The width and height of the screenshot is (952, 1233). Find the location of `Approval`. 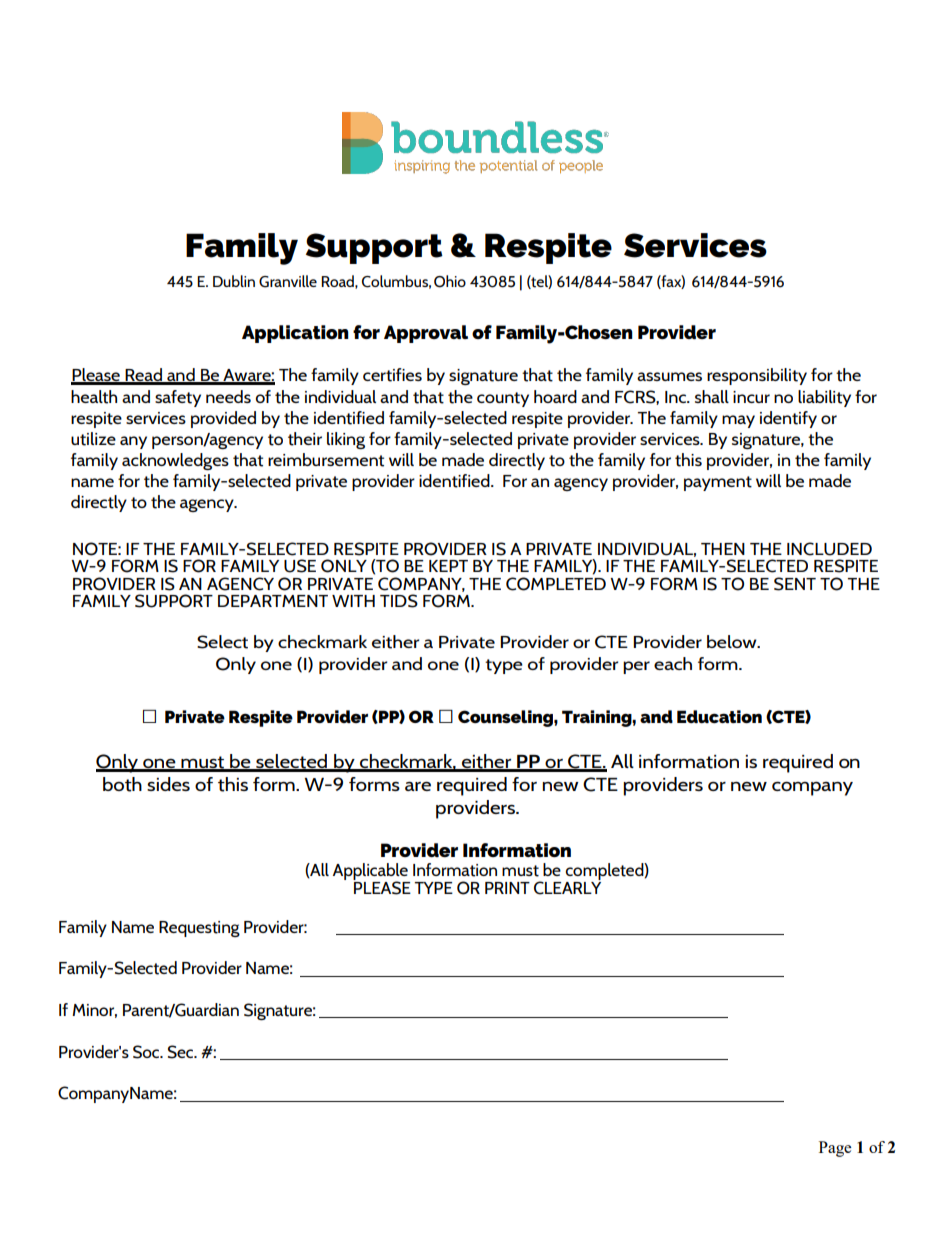

Approval is located at coordinates (426, 334).
